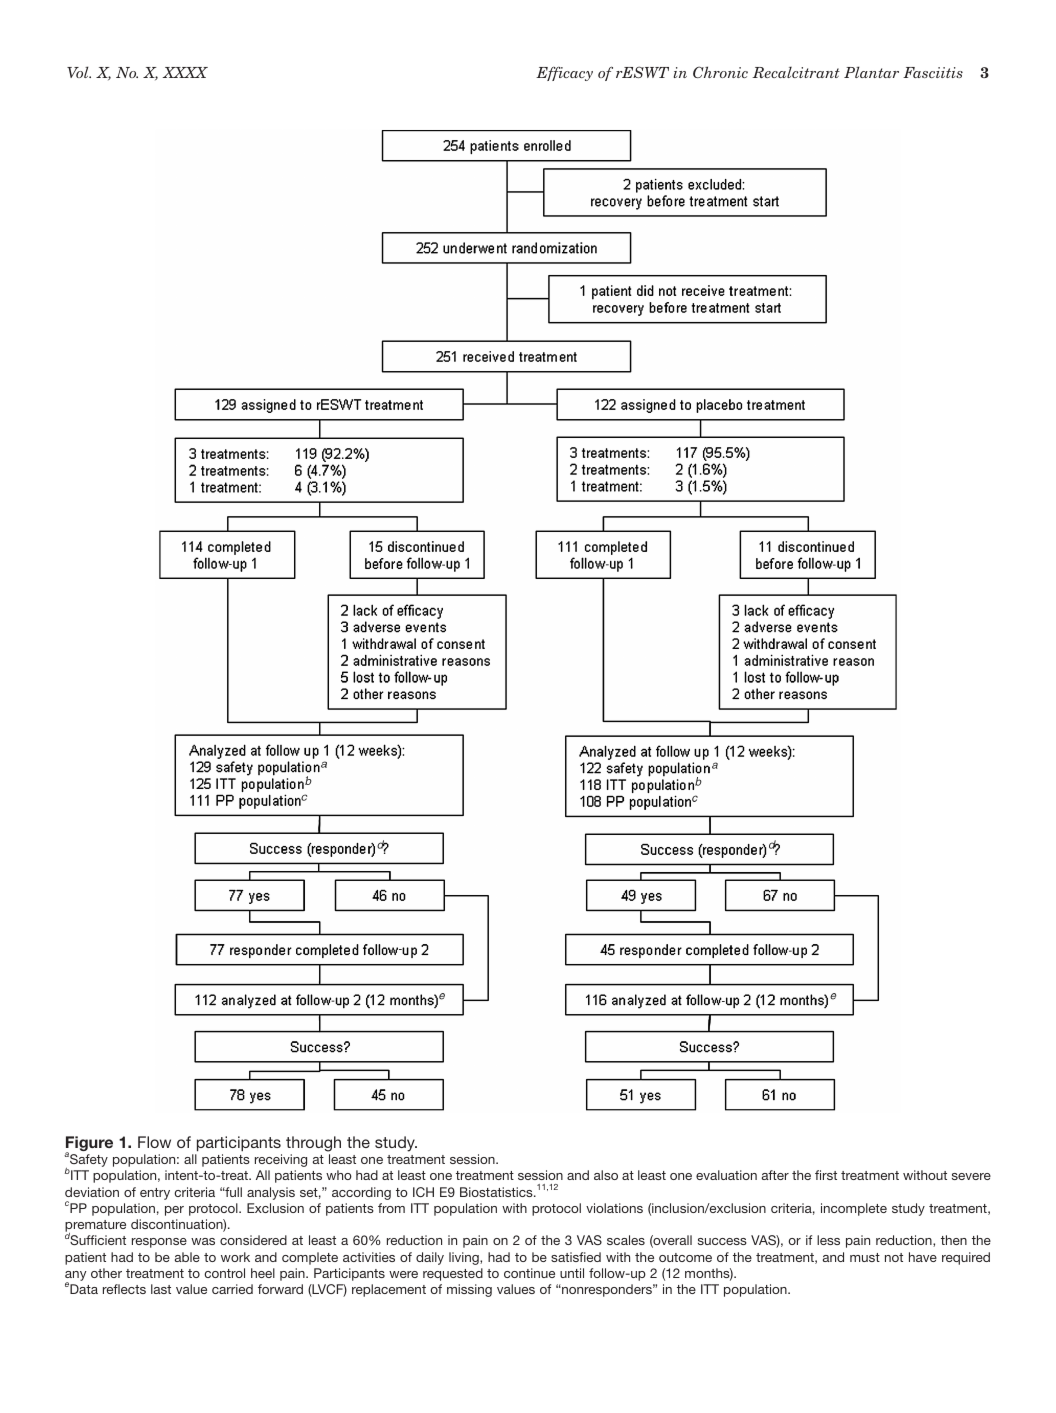  I want to click on Chronic, so click(720, 72).
